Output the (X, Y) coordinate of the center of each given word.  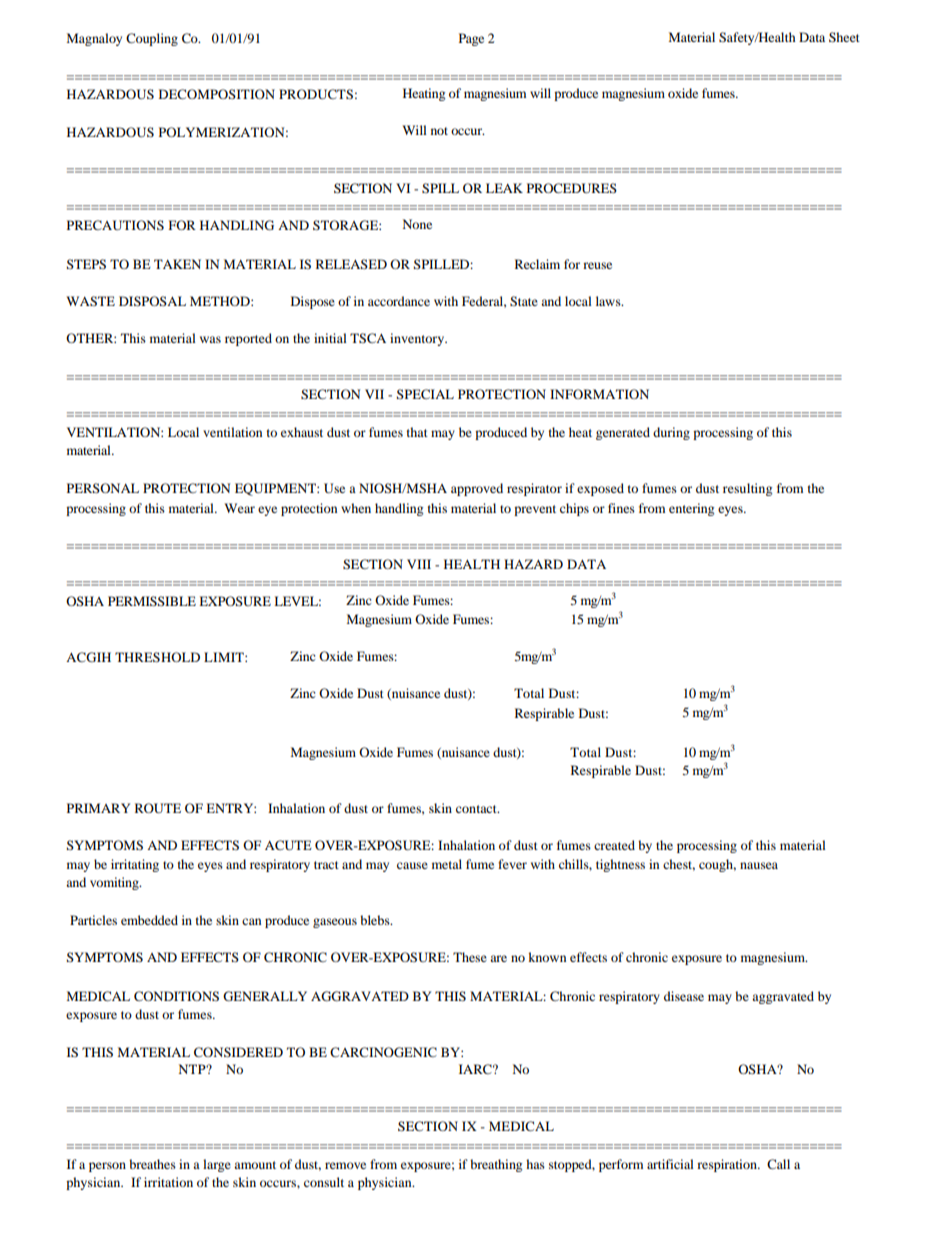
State (524, 301)
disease (684, 996)
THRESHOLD (157, 657)
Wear (239, 508)
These (470, 957)
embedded (149, 920)
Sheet (844, 37)
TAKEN (177, 264)
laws (609, 301)
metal (447, 864)
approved (477, 489)
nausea (759, 865)
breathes (152, 1164)
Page (471, 39)
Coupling (152, 39)
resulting (747, 489)
